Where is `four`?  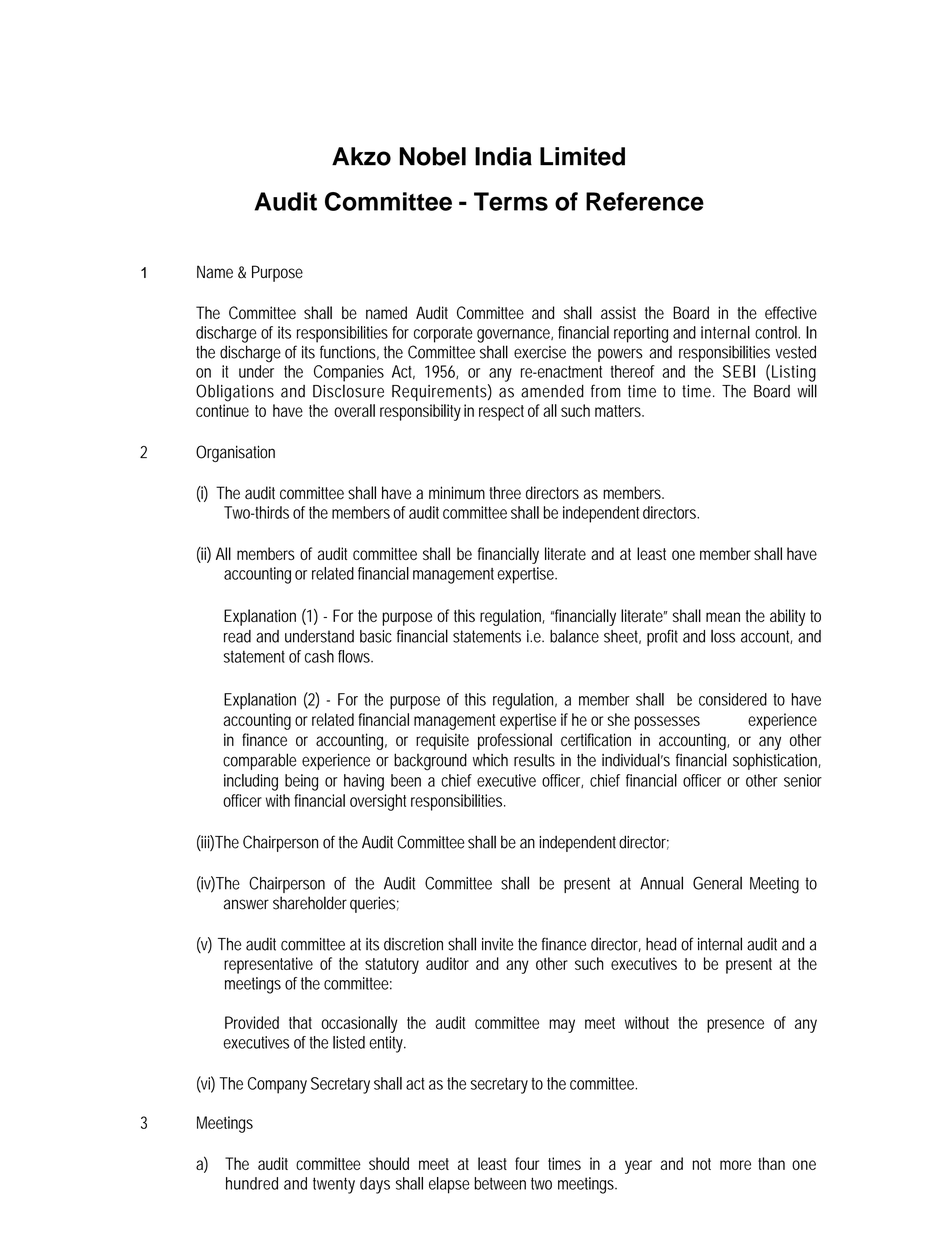
four is located at coordinates (527, 1163).
